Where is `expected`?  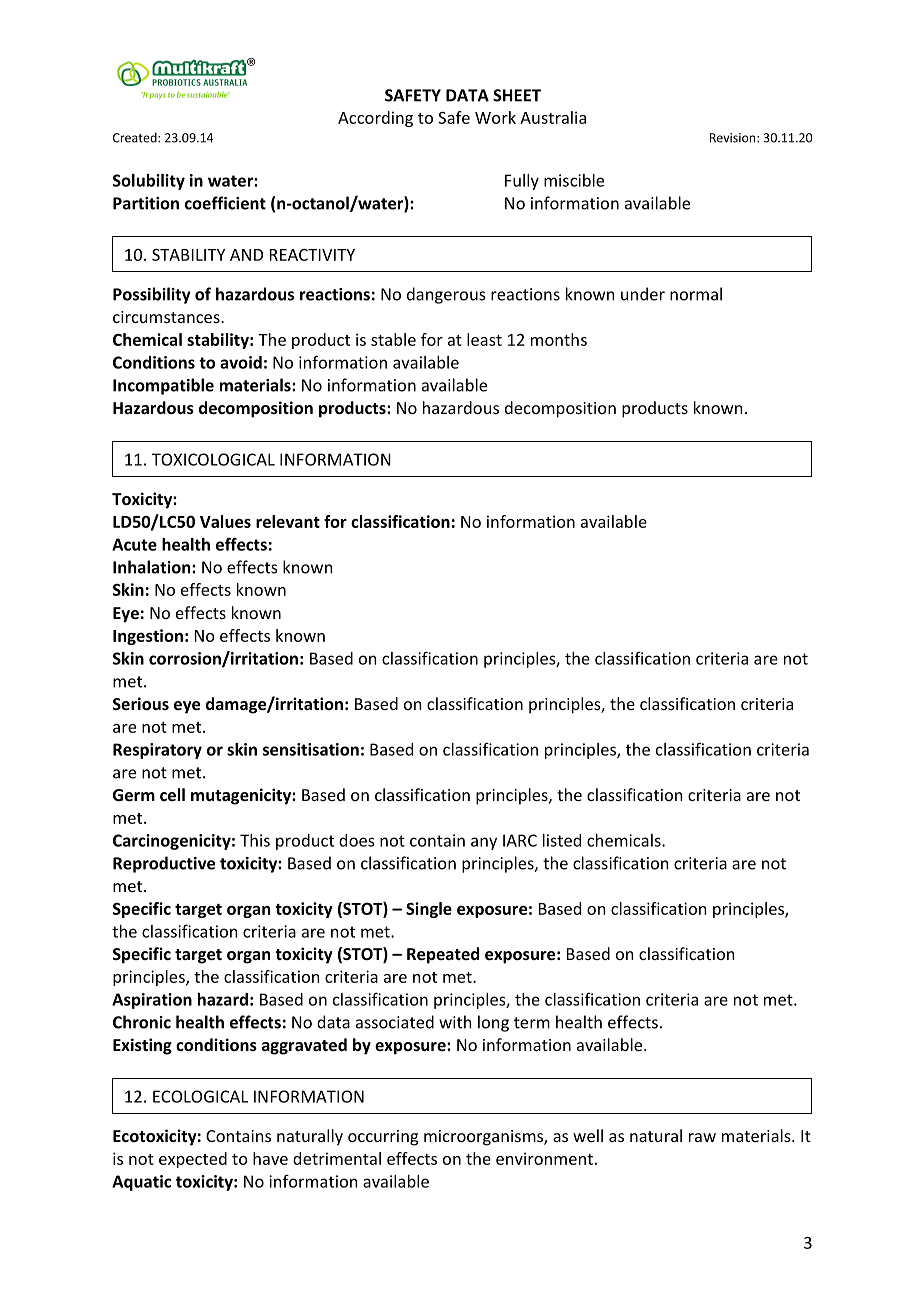
expected is located at coordinates (193, 1160).
